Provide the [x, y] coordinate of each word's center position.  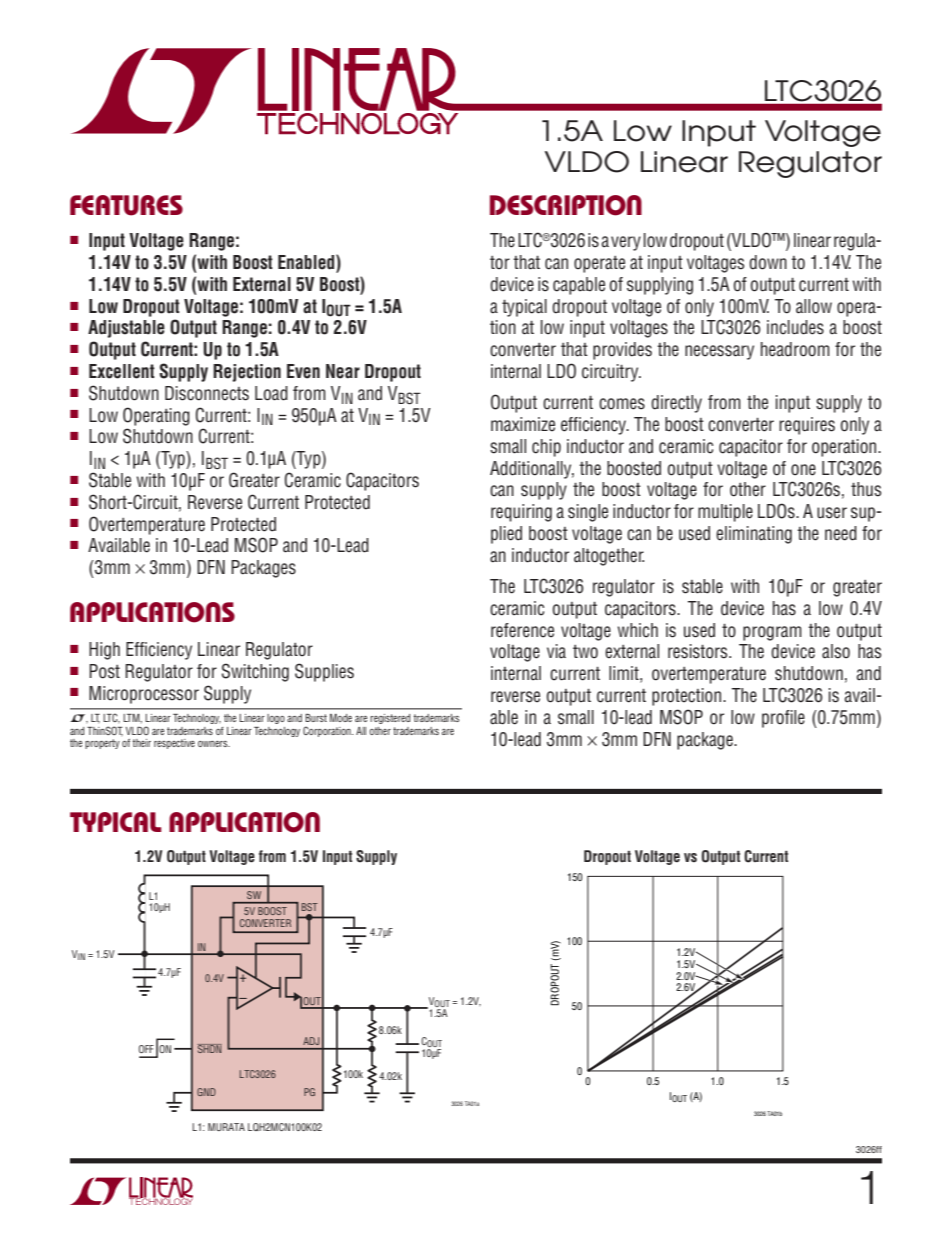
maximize [523, 424]
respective [174, 744]
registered [390, 719]
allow [814, 306]
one [803, 470]
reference [522, 630]
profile [783, 719]
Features [126, 205]
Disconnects [207, 393]
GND [206, 1092]
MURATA [226, 1127]
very [626, 243]
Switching [255, 672]
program [772, 633]
